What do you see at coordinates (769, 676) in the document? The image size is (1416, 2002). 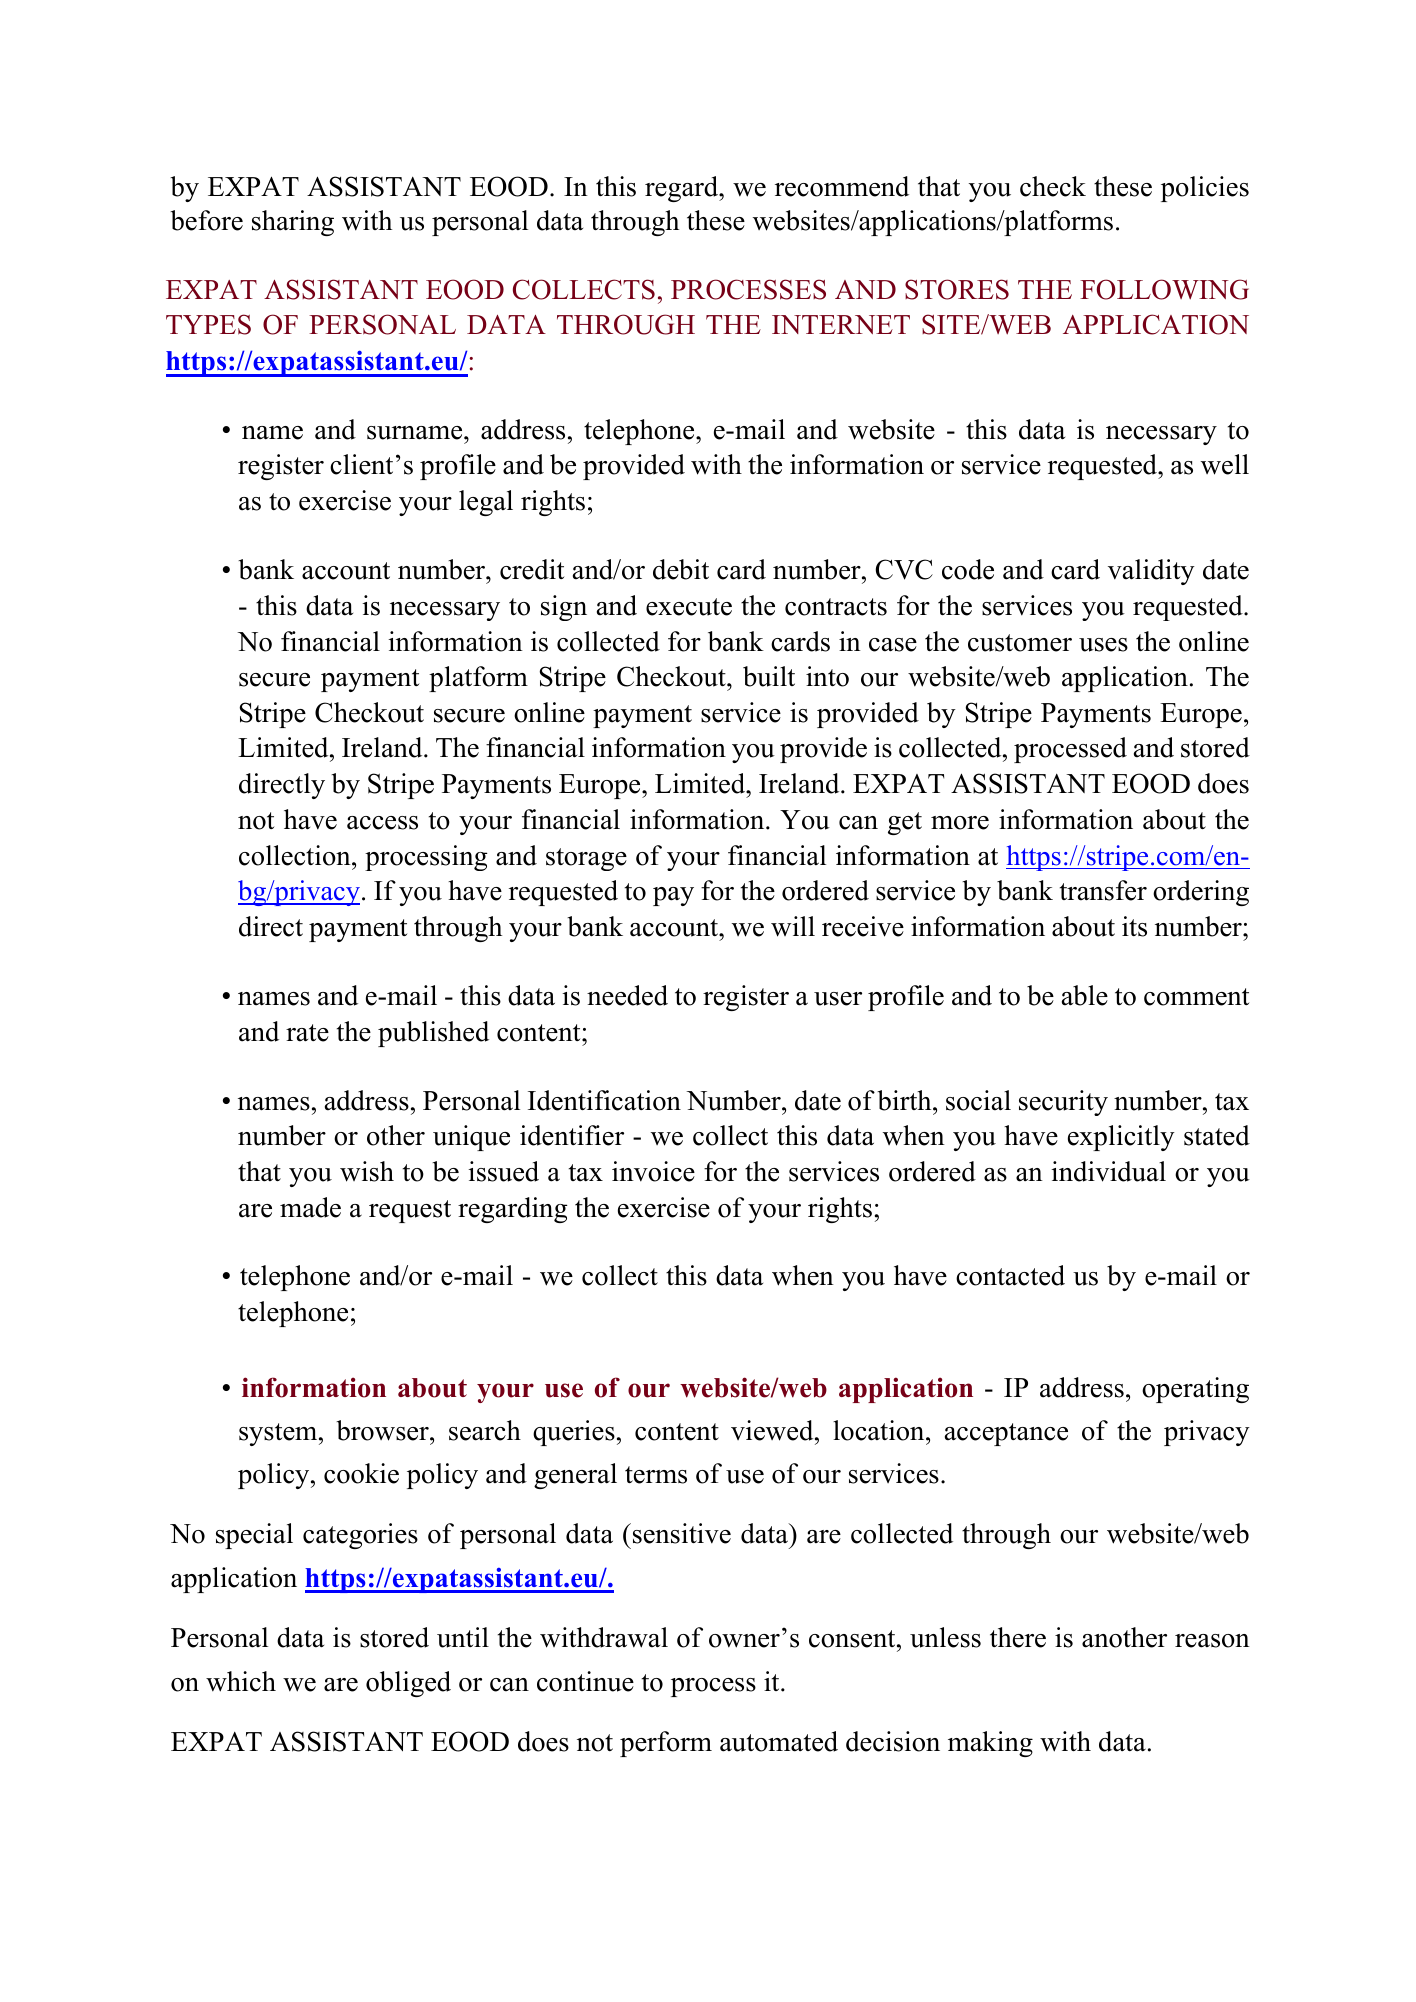 I see `built` at bounding box center [769, 676].
